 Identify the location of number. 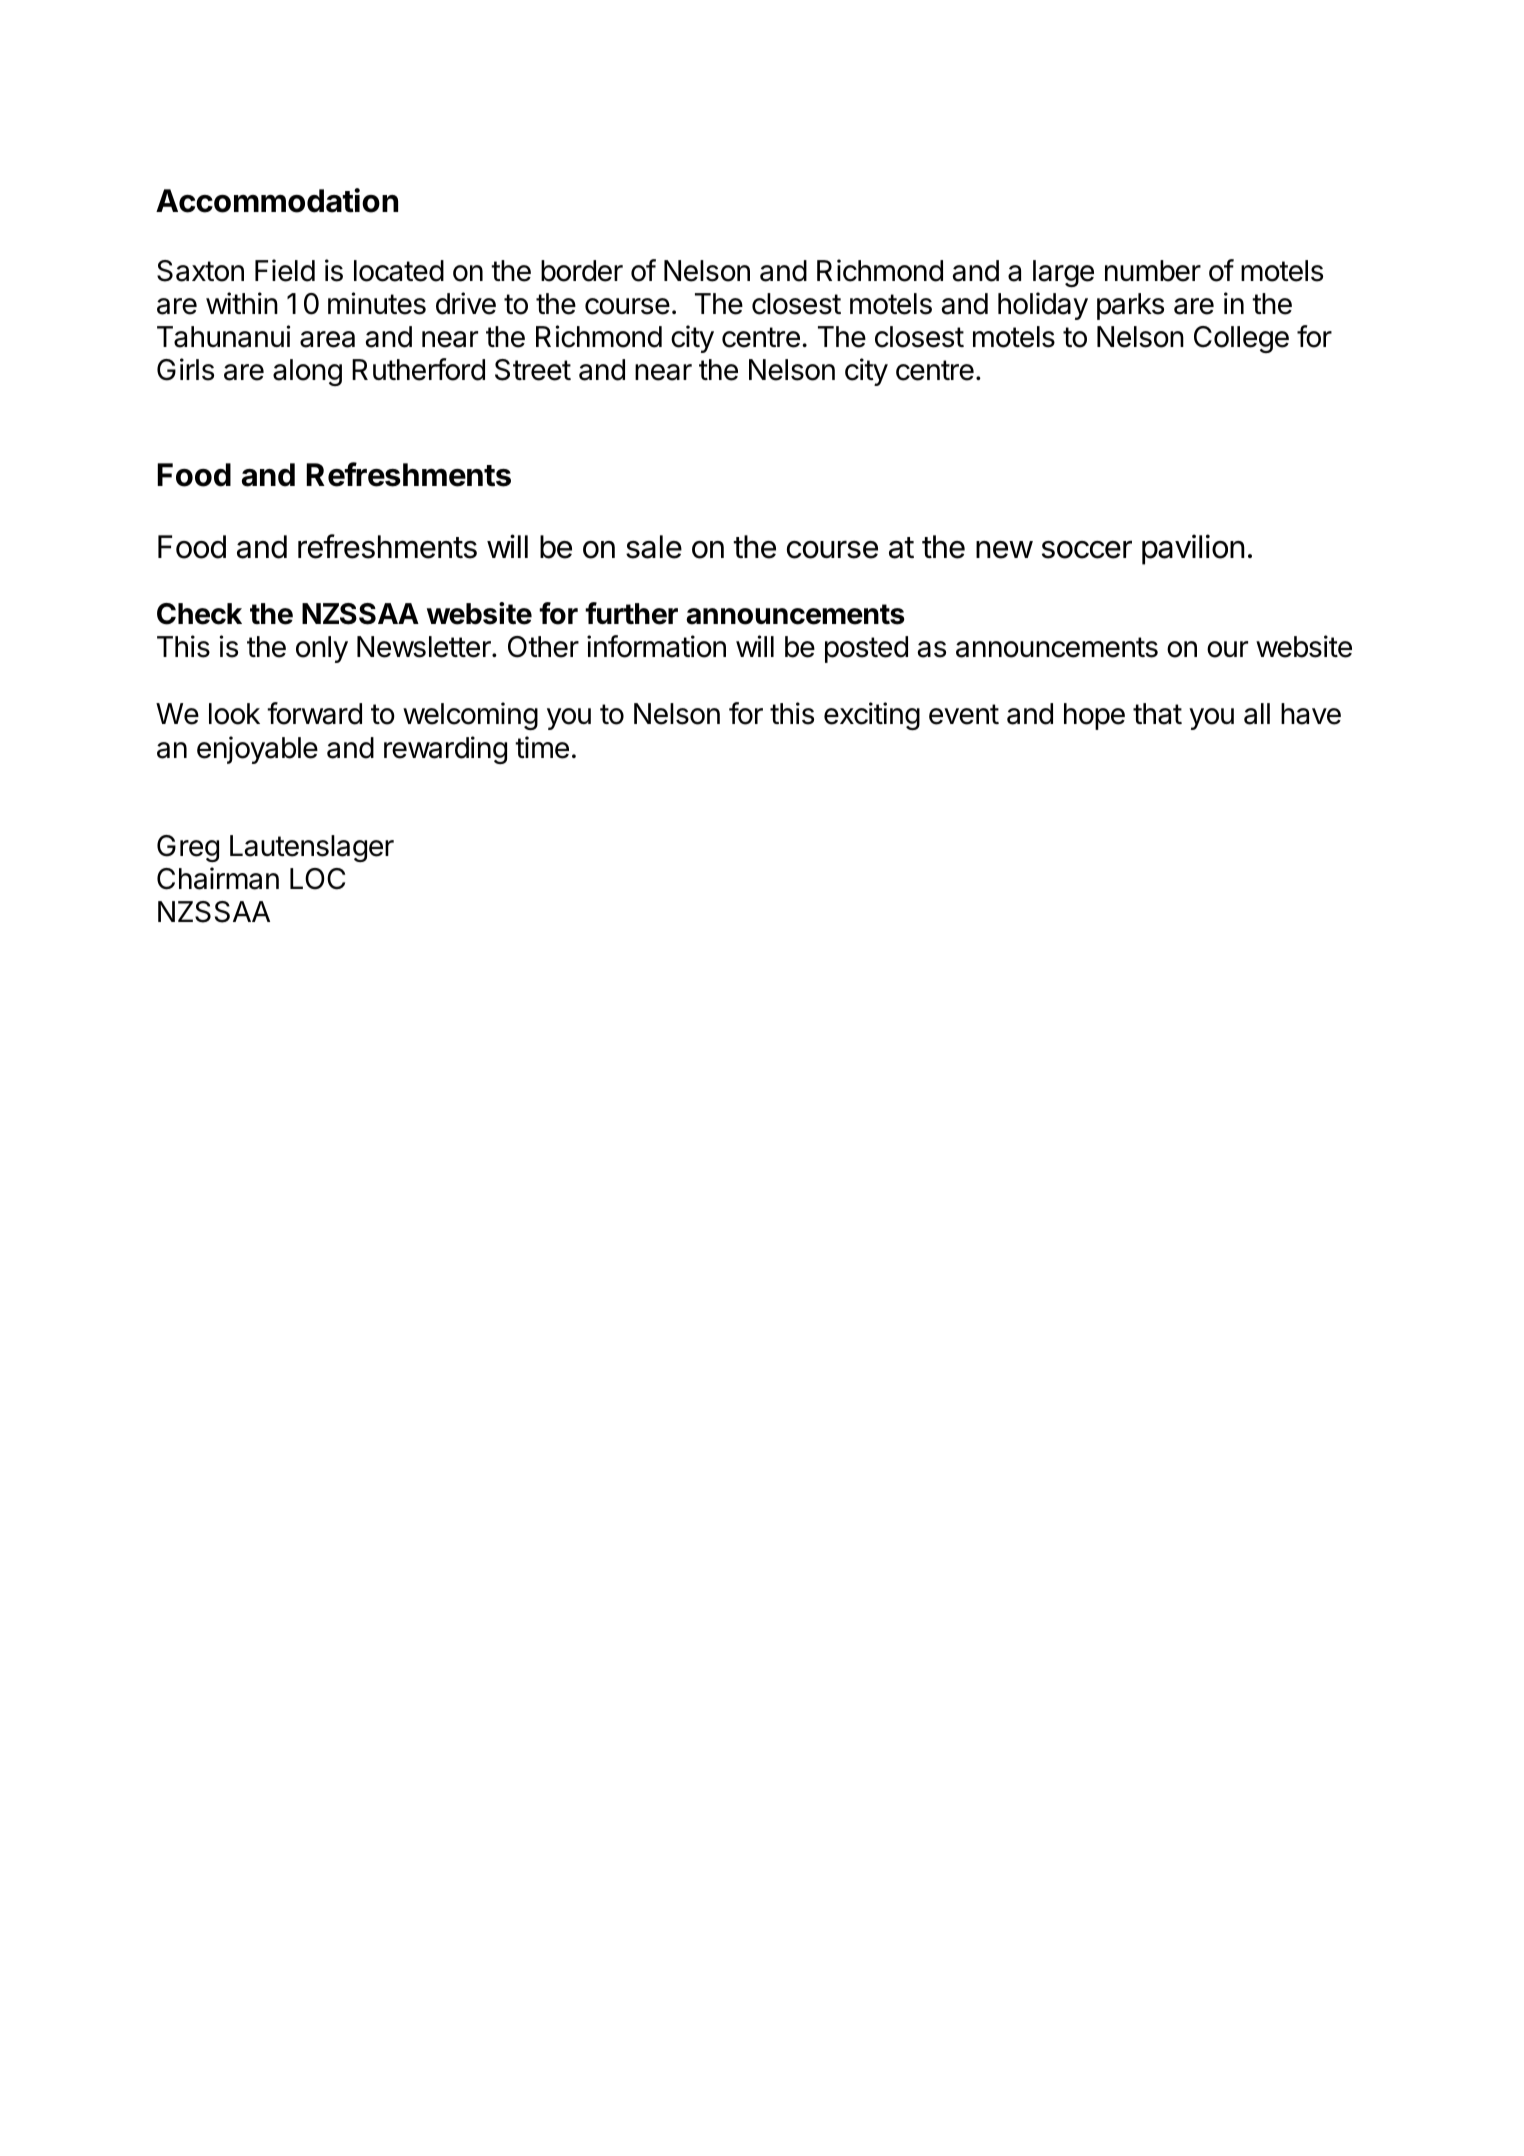
(1153, 271).
